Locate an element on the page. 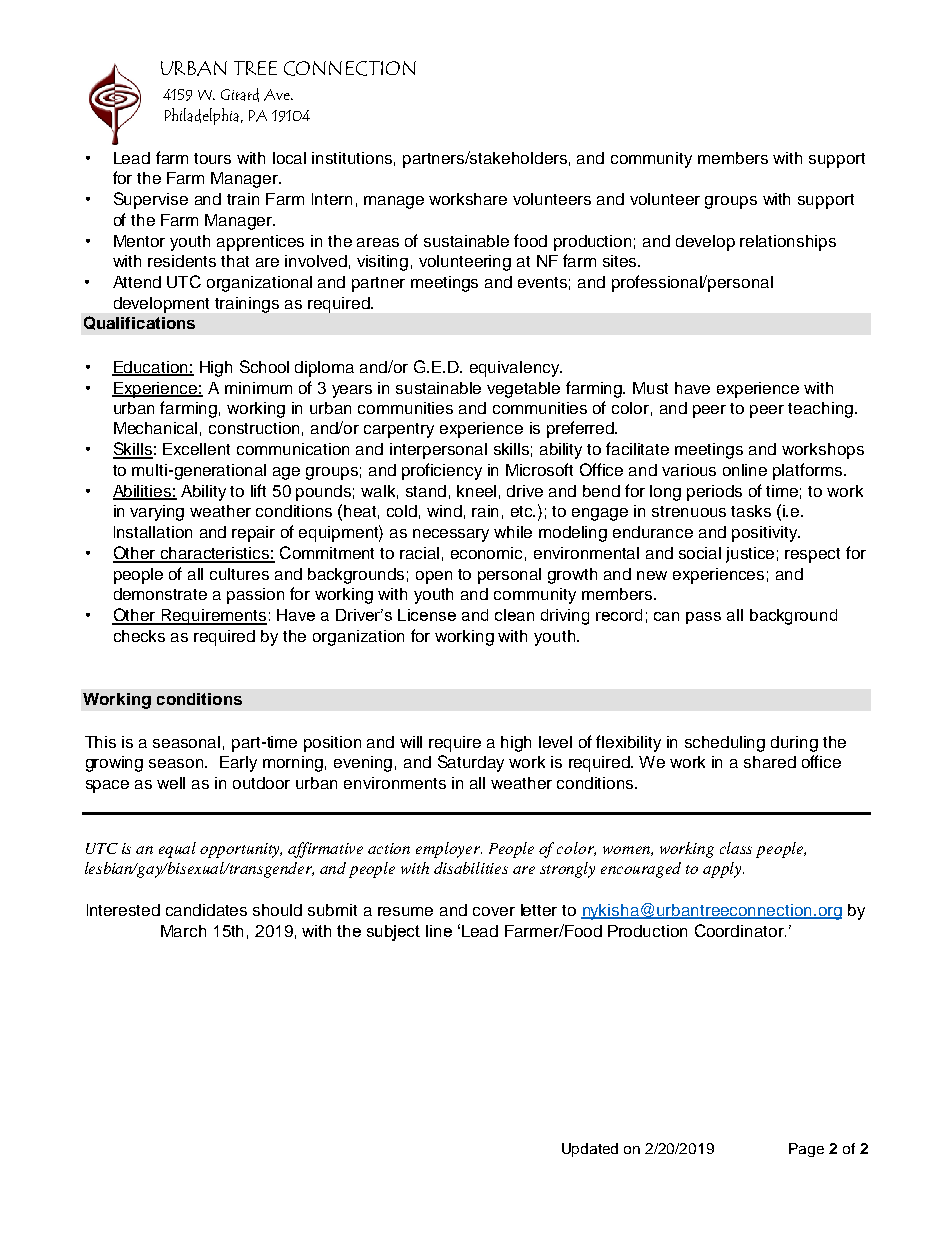  Updated is located at coordinates (590, 1150).
